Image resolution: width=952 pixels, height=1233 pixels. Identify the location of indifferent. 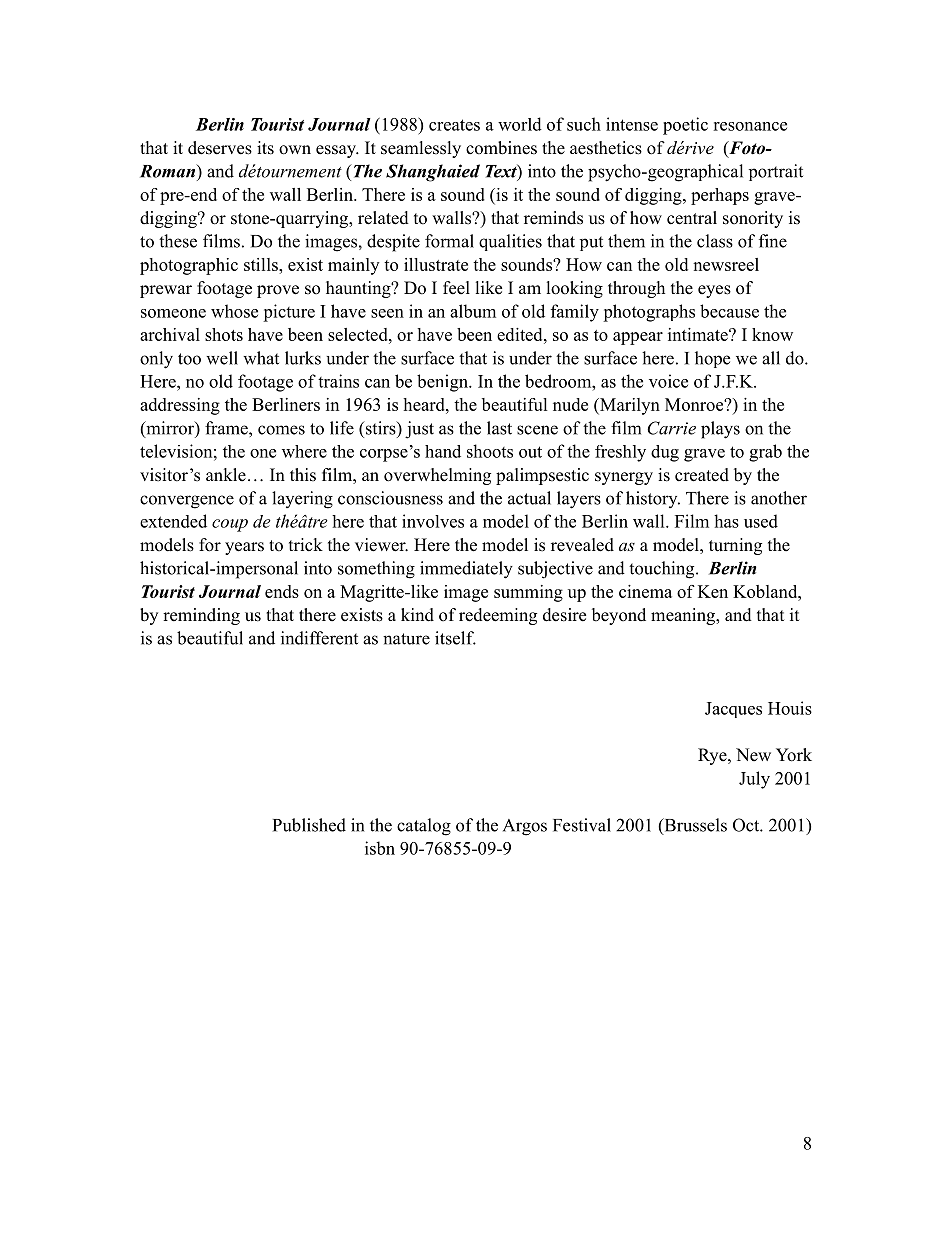
(319, 638).
